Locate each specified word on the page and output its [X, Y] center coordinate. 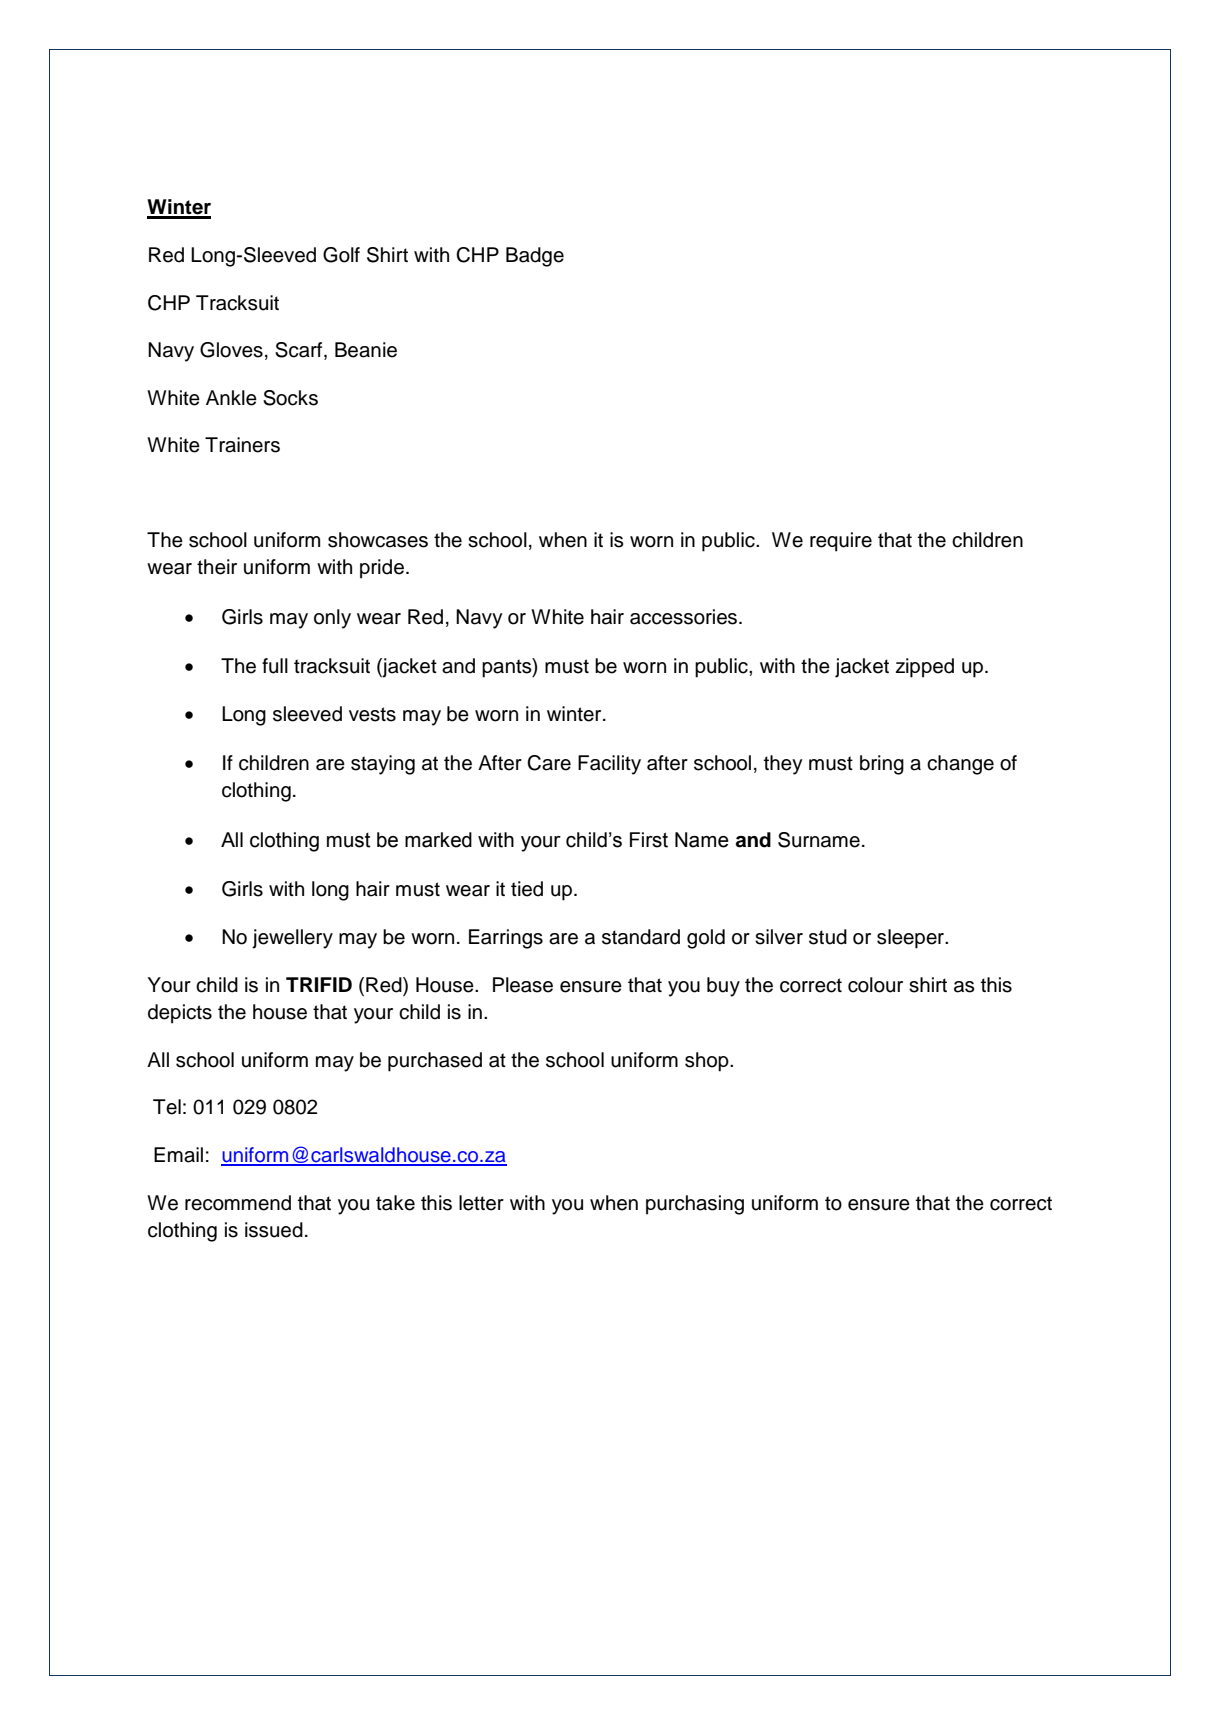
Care [549, 763]
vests [372, 714]
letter [481, 1203]
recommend [238, 1203]
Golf [341, 255]
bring [882, 765]
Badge [535, 257]
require [841, 542]
